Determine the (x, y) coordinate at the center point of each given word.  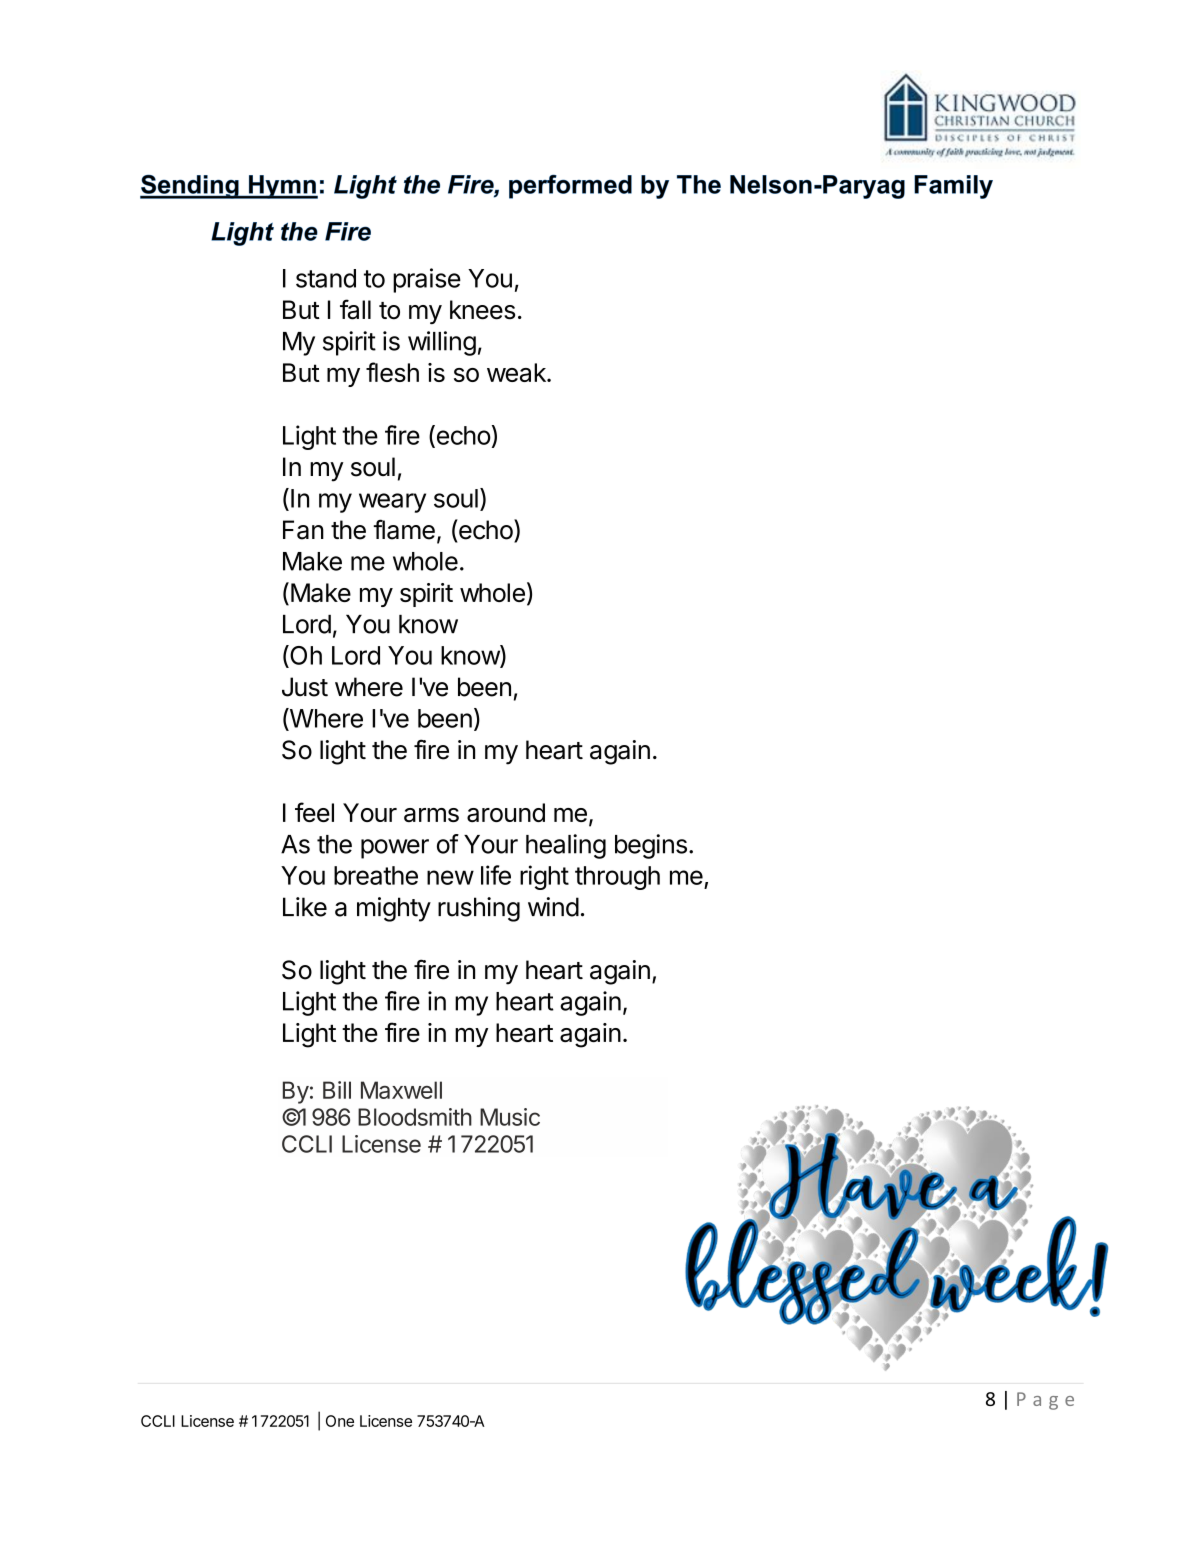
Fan (303, 530)
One (340, 1421)
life (496, 875)
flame (404, 529)
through (617, 878)
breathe (376, 875)
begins (651, 846)
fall (355, 309)
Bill (337, 1090)
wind (553, 907)
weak (517, 372)
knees (482, 310)
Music (510, 1117)
